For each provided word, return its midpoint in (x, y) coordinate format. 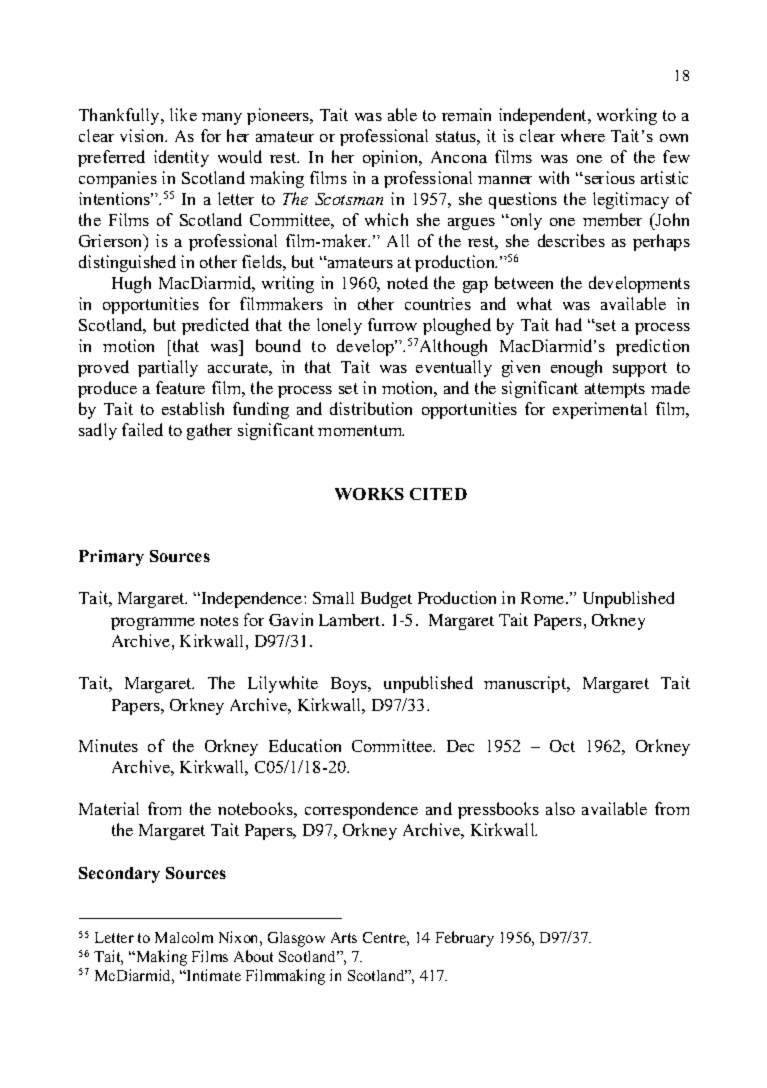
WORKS (369, 494)
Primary (111, 558)
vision (143, 135)
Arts (344, 937)
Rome (544, 598)
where (583, 135)
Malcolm (184, 937)
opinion (392, 158)
